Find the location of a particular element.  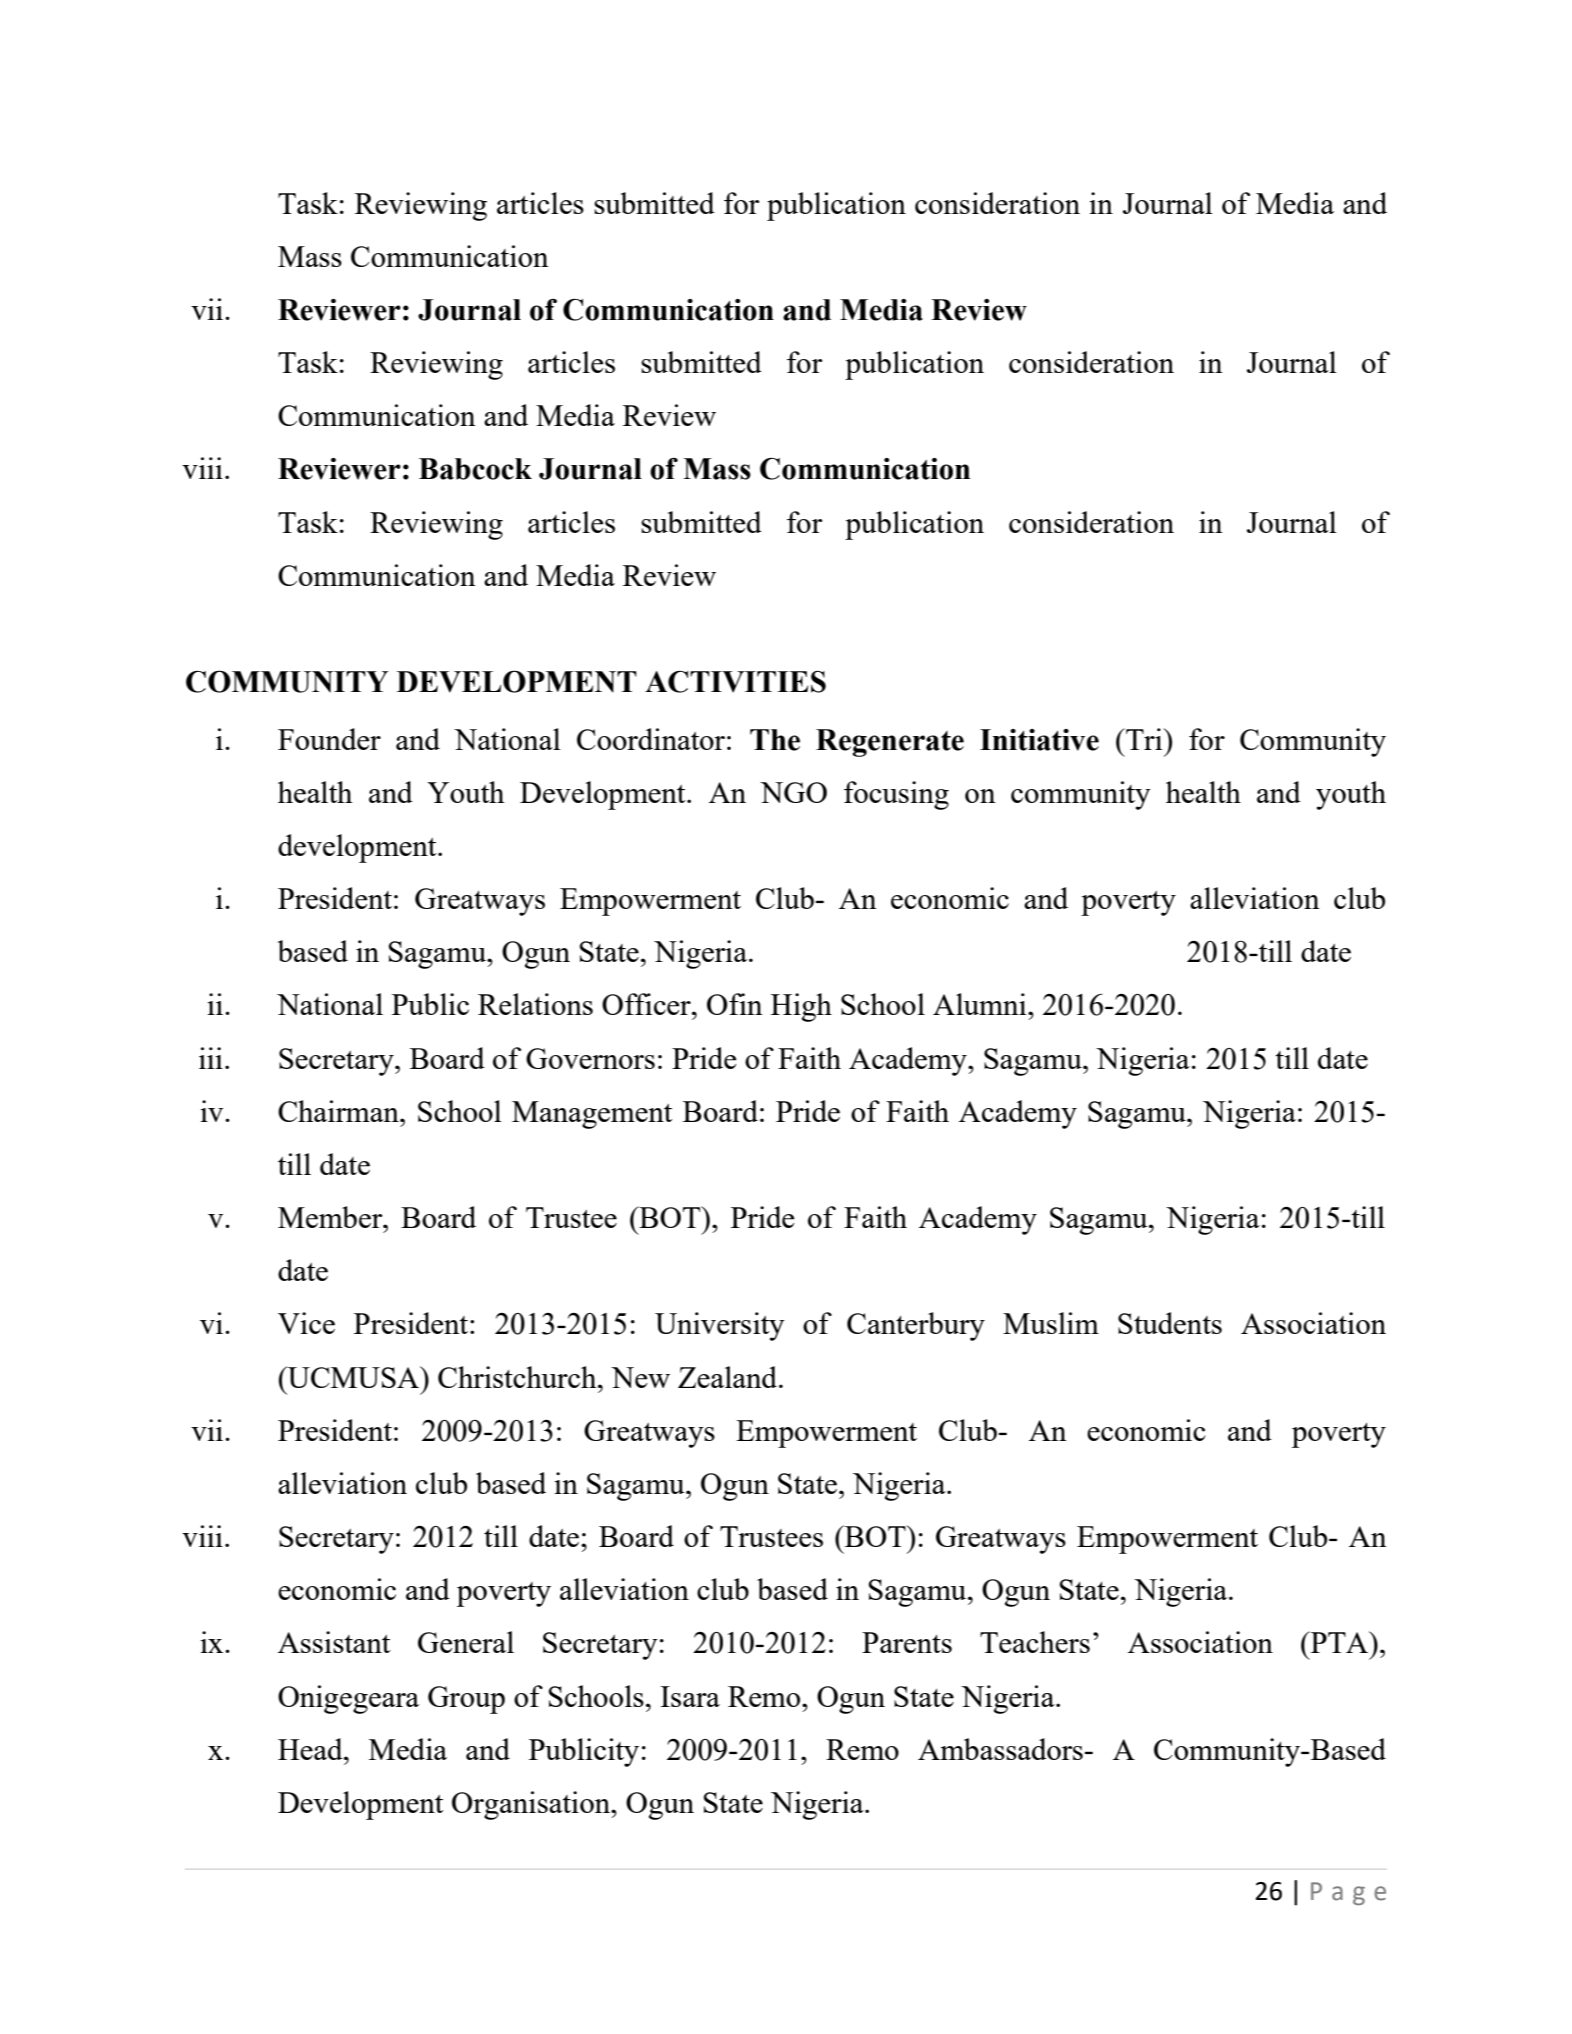

Christchurch is located at coordinates (518, 1377).
